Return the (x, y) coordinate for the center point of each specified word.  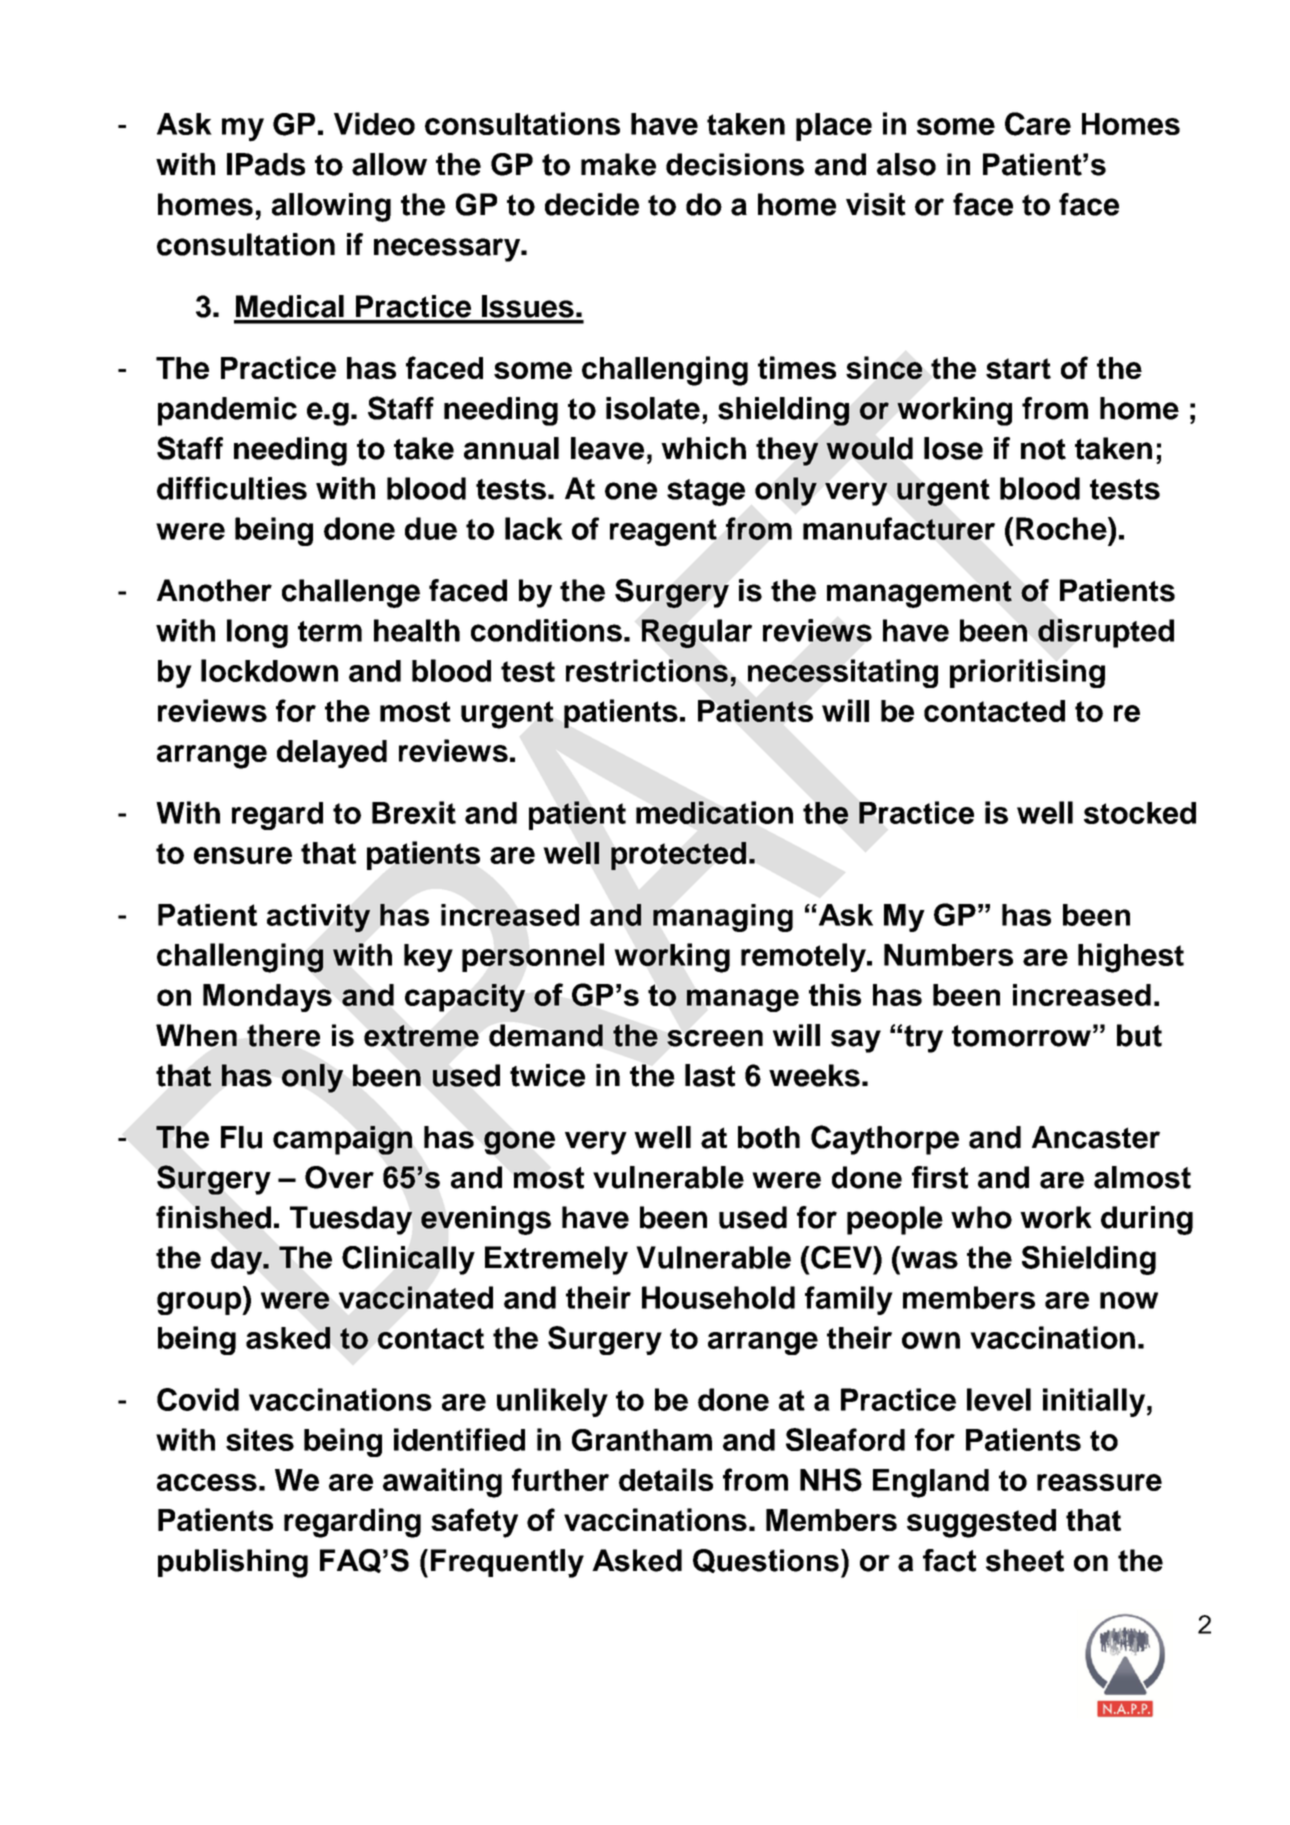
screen (715, 1038)
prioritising (1027, 673)
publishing (233, 1563)
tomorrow (1021, 1036)
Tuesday (351, 1220)
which (703, 448)
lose (953, 448)
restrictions (647, 670)
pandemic (227, 411)
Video (374, 123)
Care (1038, 124)
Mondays (267, 998)
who (981, 1217)
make (618, 164)
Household (718, 1297)
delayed (332, 754)
